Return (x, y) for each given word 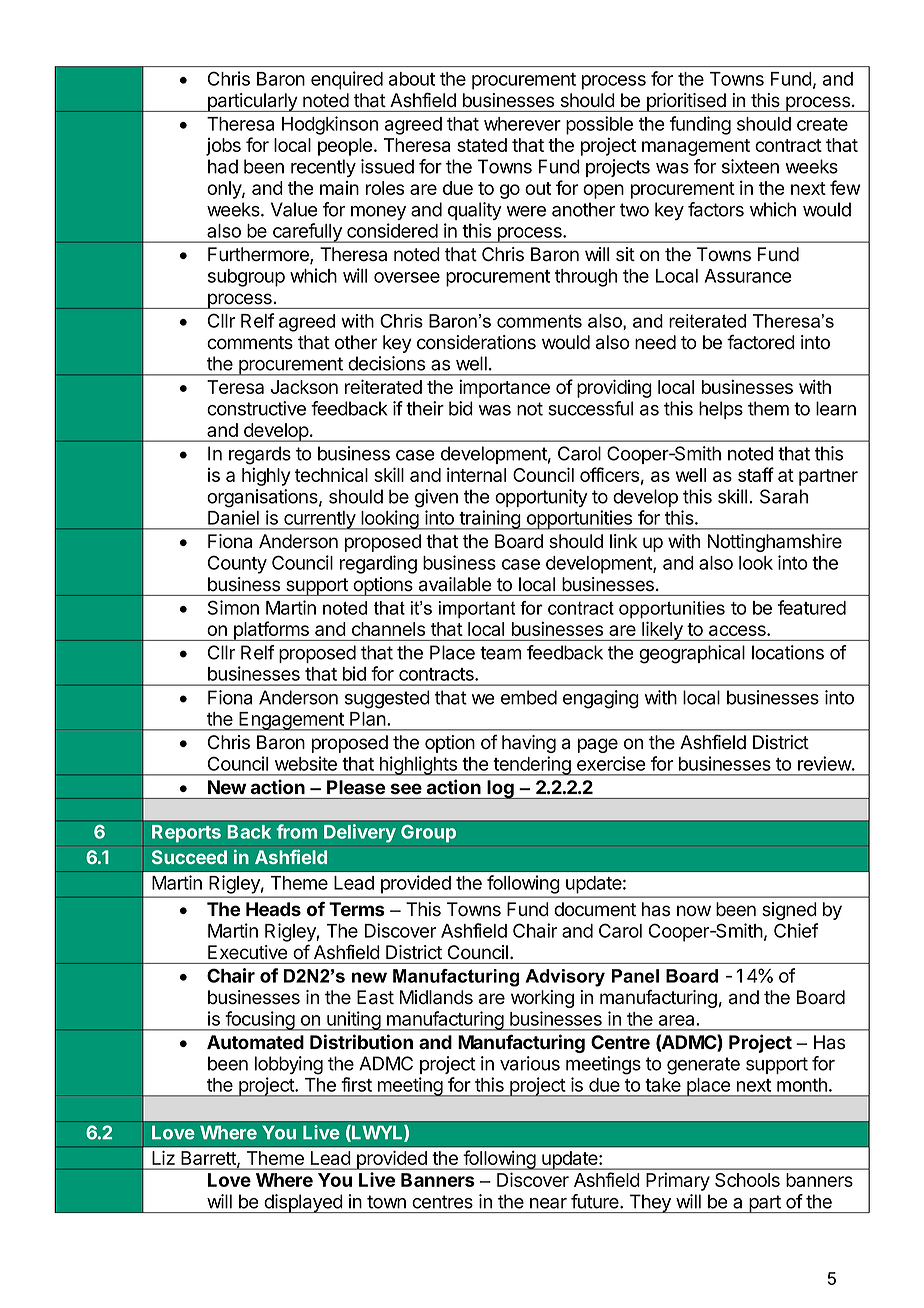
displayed (303, 1203)
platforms (271, 631)
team (500, 653)
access (738, 630)
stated (482, 145)
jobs (223, 147)
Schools (747, 1180)
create (822, 124)
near (548, 1203)
